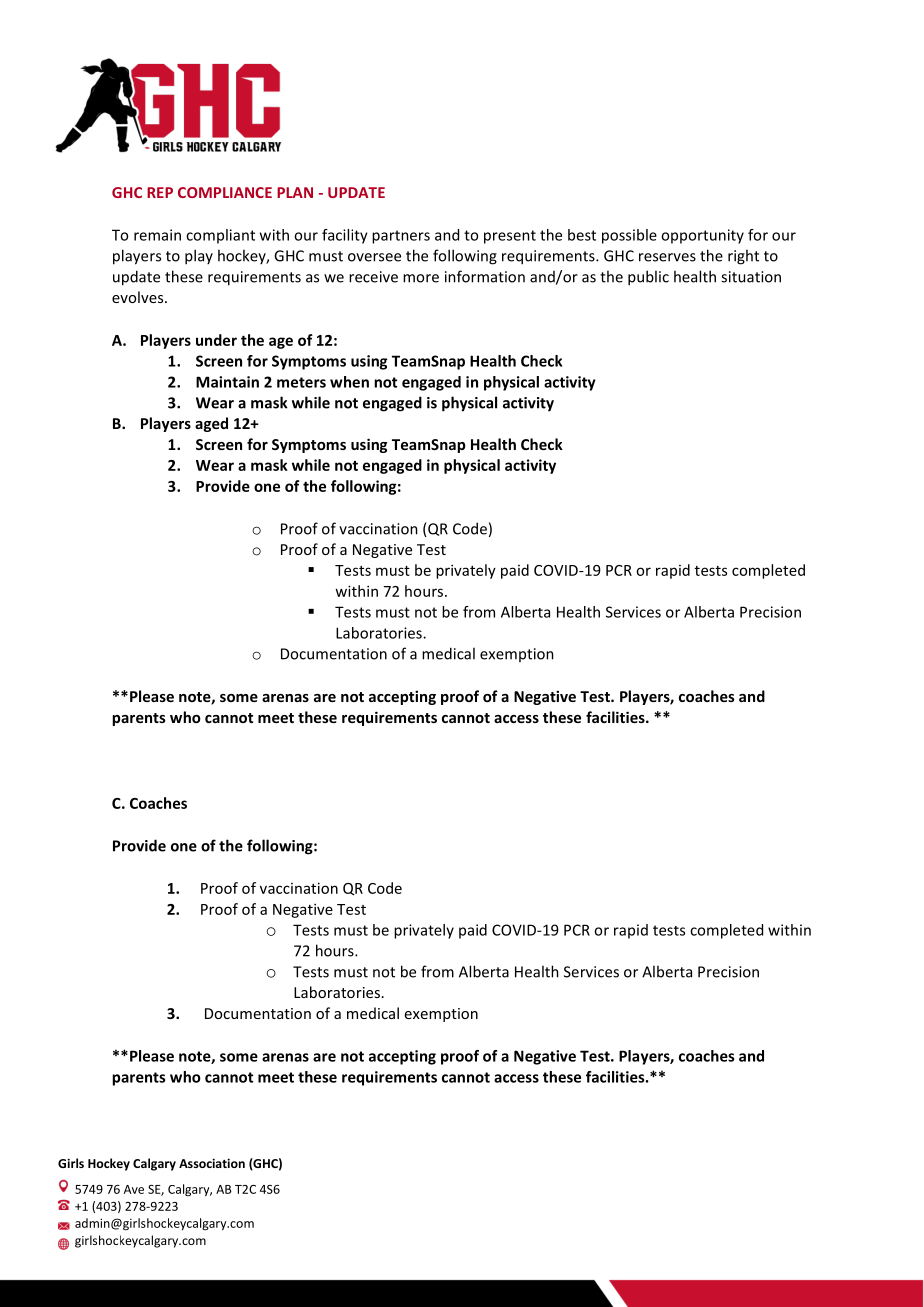 The width and height of the image is (924, 1307). Describe the element at coordinates (227, 382) in the image. I see `Maintain` at that location.
